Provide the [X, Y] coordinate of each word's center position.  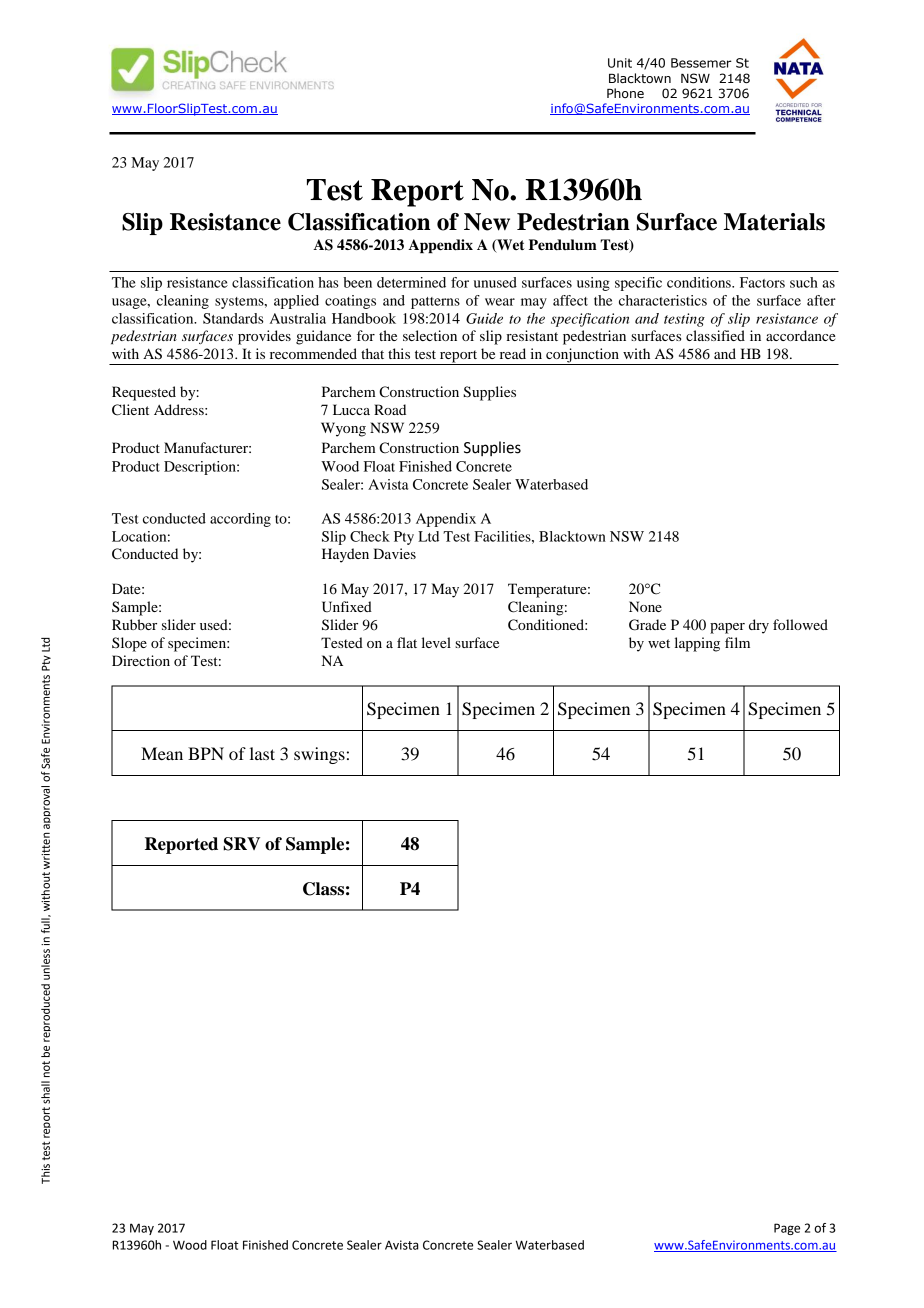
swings [319, 755]
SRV [241, 844]
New [487, 222]
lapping [697, 644]
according [240, 520]
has [328, 282]
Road [390, 409]
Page [787, 1229]
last [262, 753]
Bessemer [701, 63]
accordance [800, 335]
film [737, 642]
